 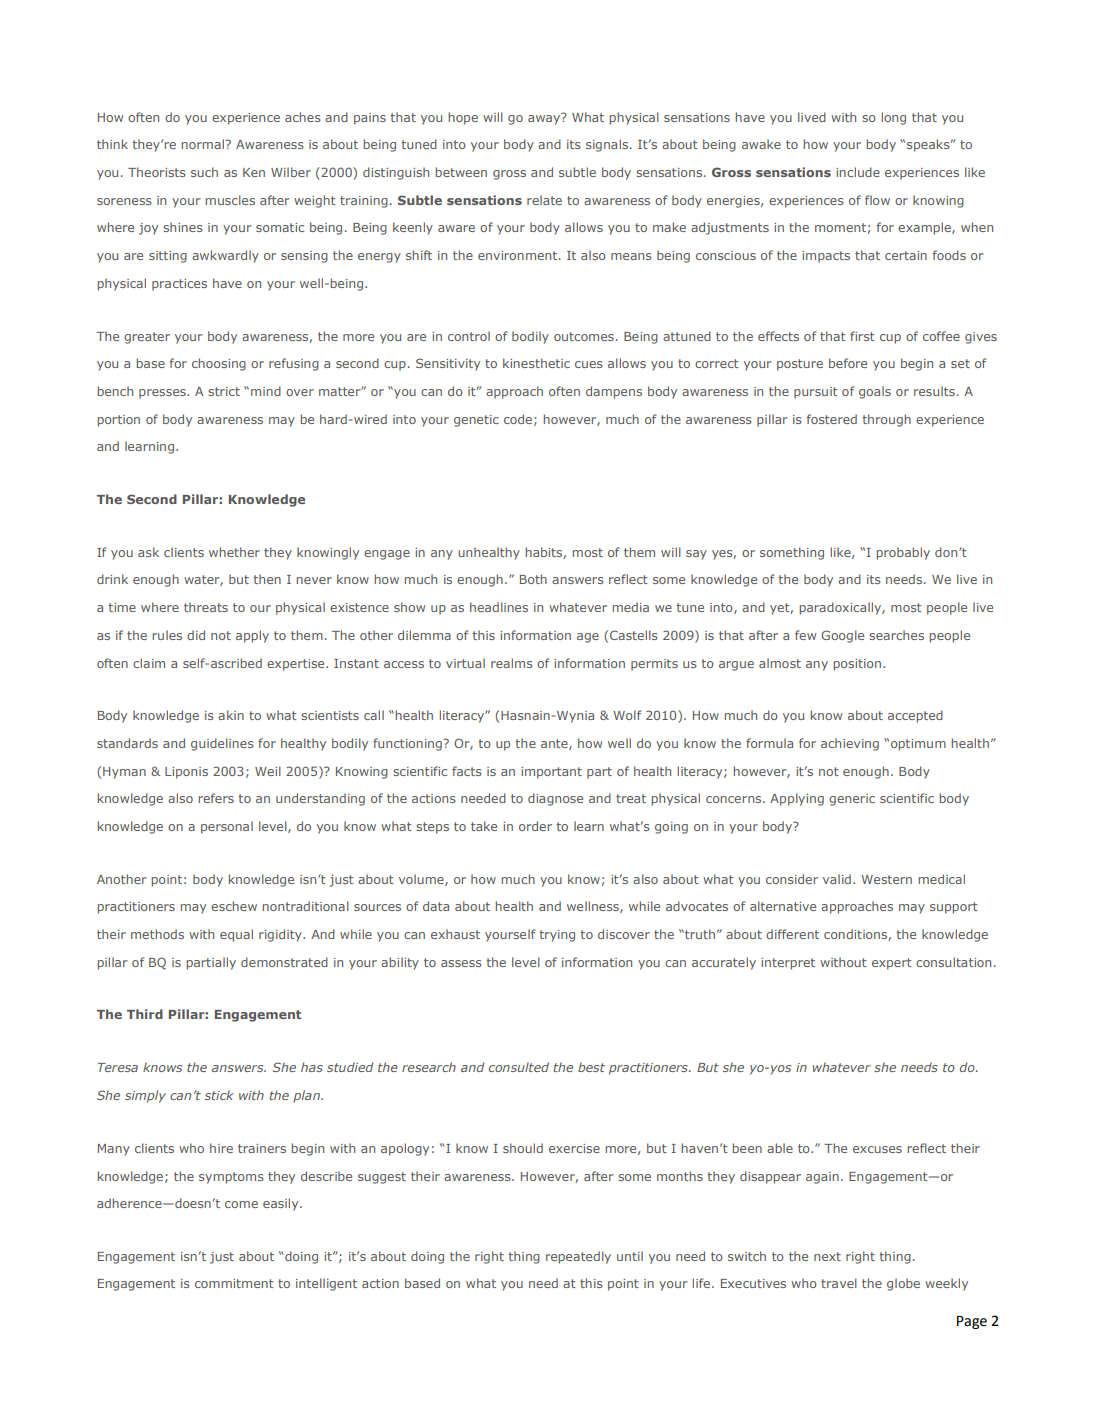 What do you see at coordinates (476, 421) in the screenshot?
I see `genetic` at bounding box center [476, 421].
